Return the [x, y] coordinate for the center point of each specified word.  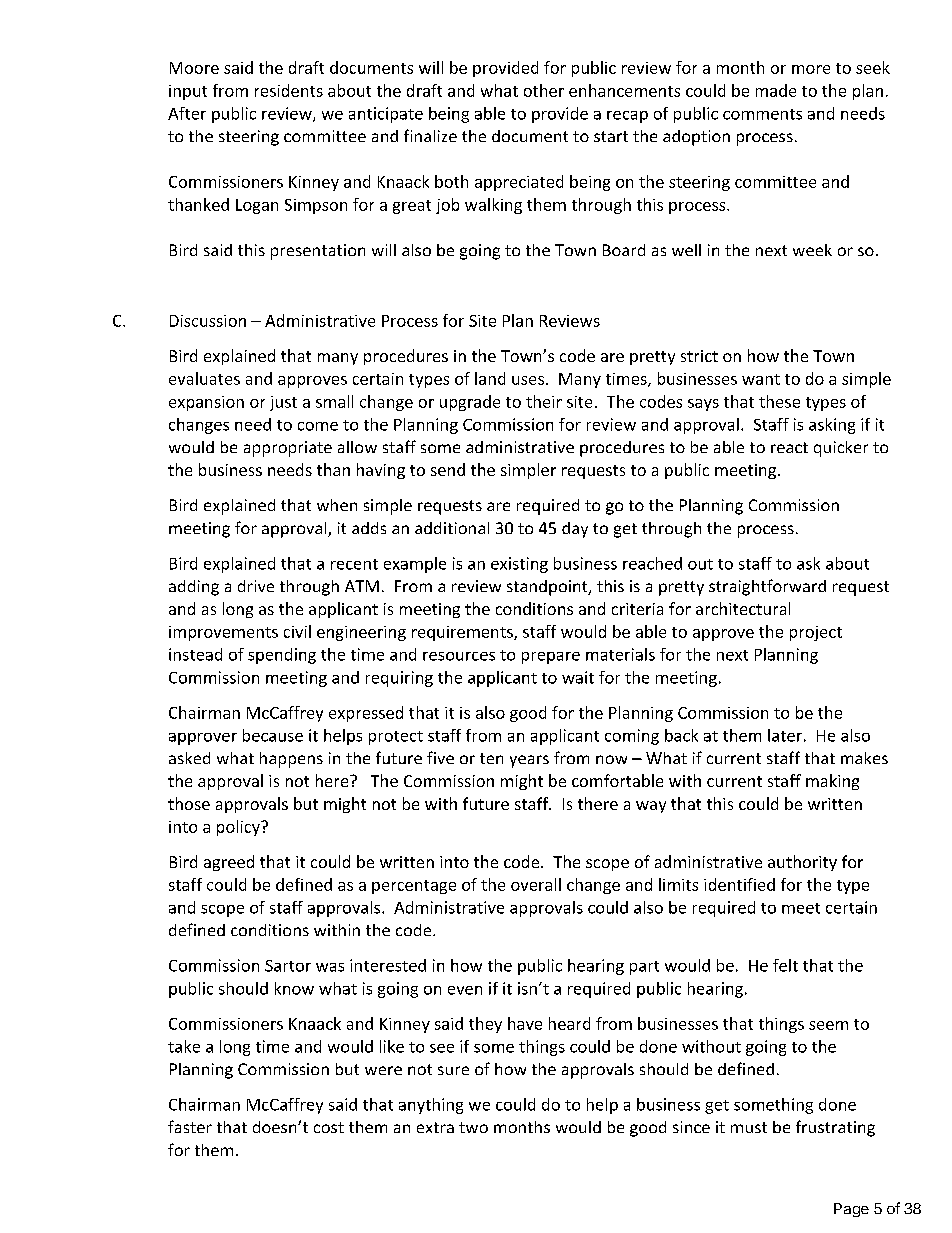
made [776, 90]
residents [289, 90]
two [473, 1127]
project [816, 633]
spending [282, 656]
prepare [551, 658]
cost [329, 1127]
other [544, 90]
